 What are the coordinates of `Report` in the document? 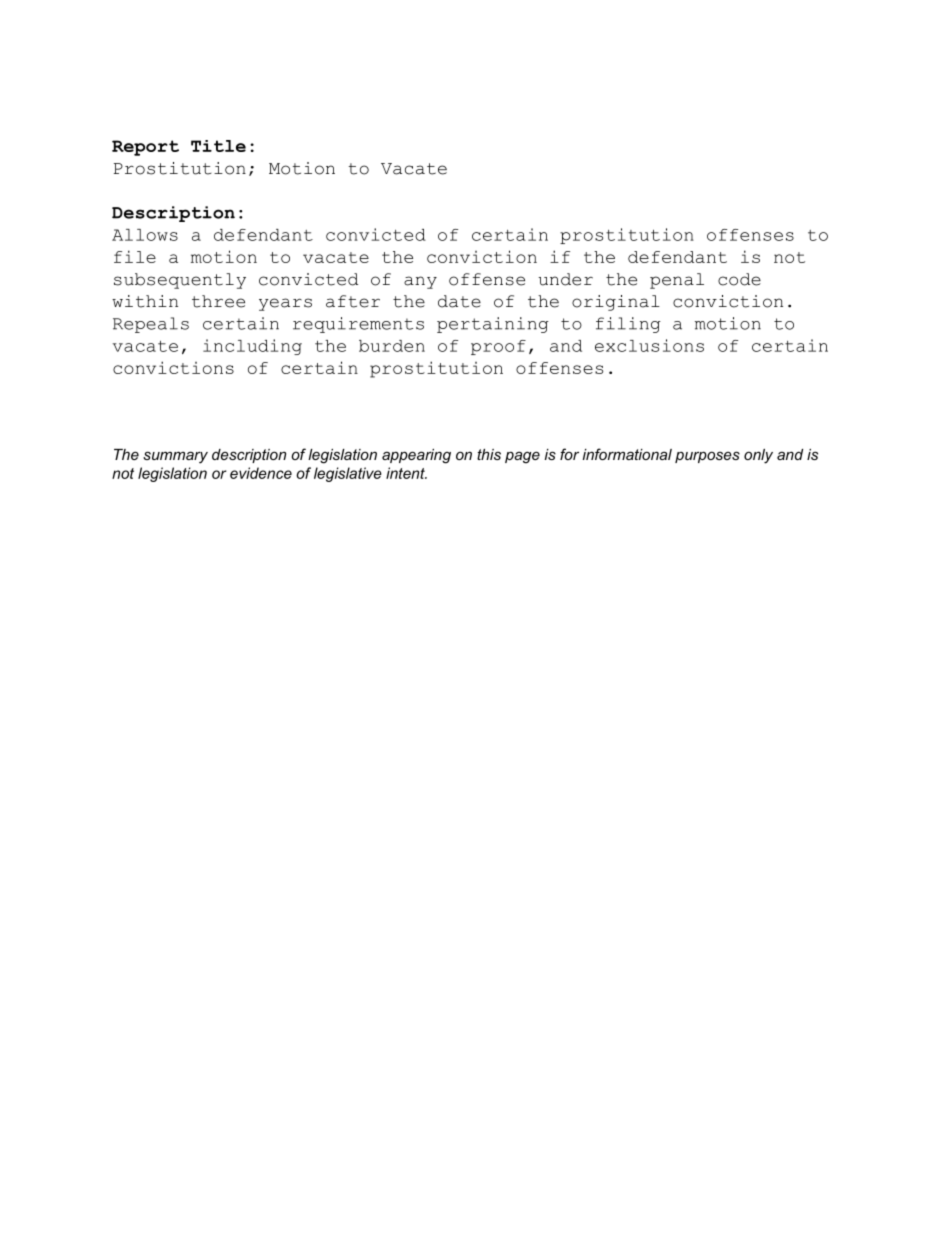 It's located at (145, 148).
